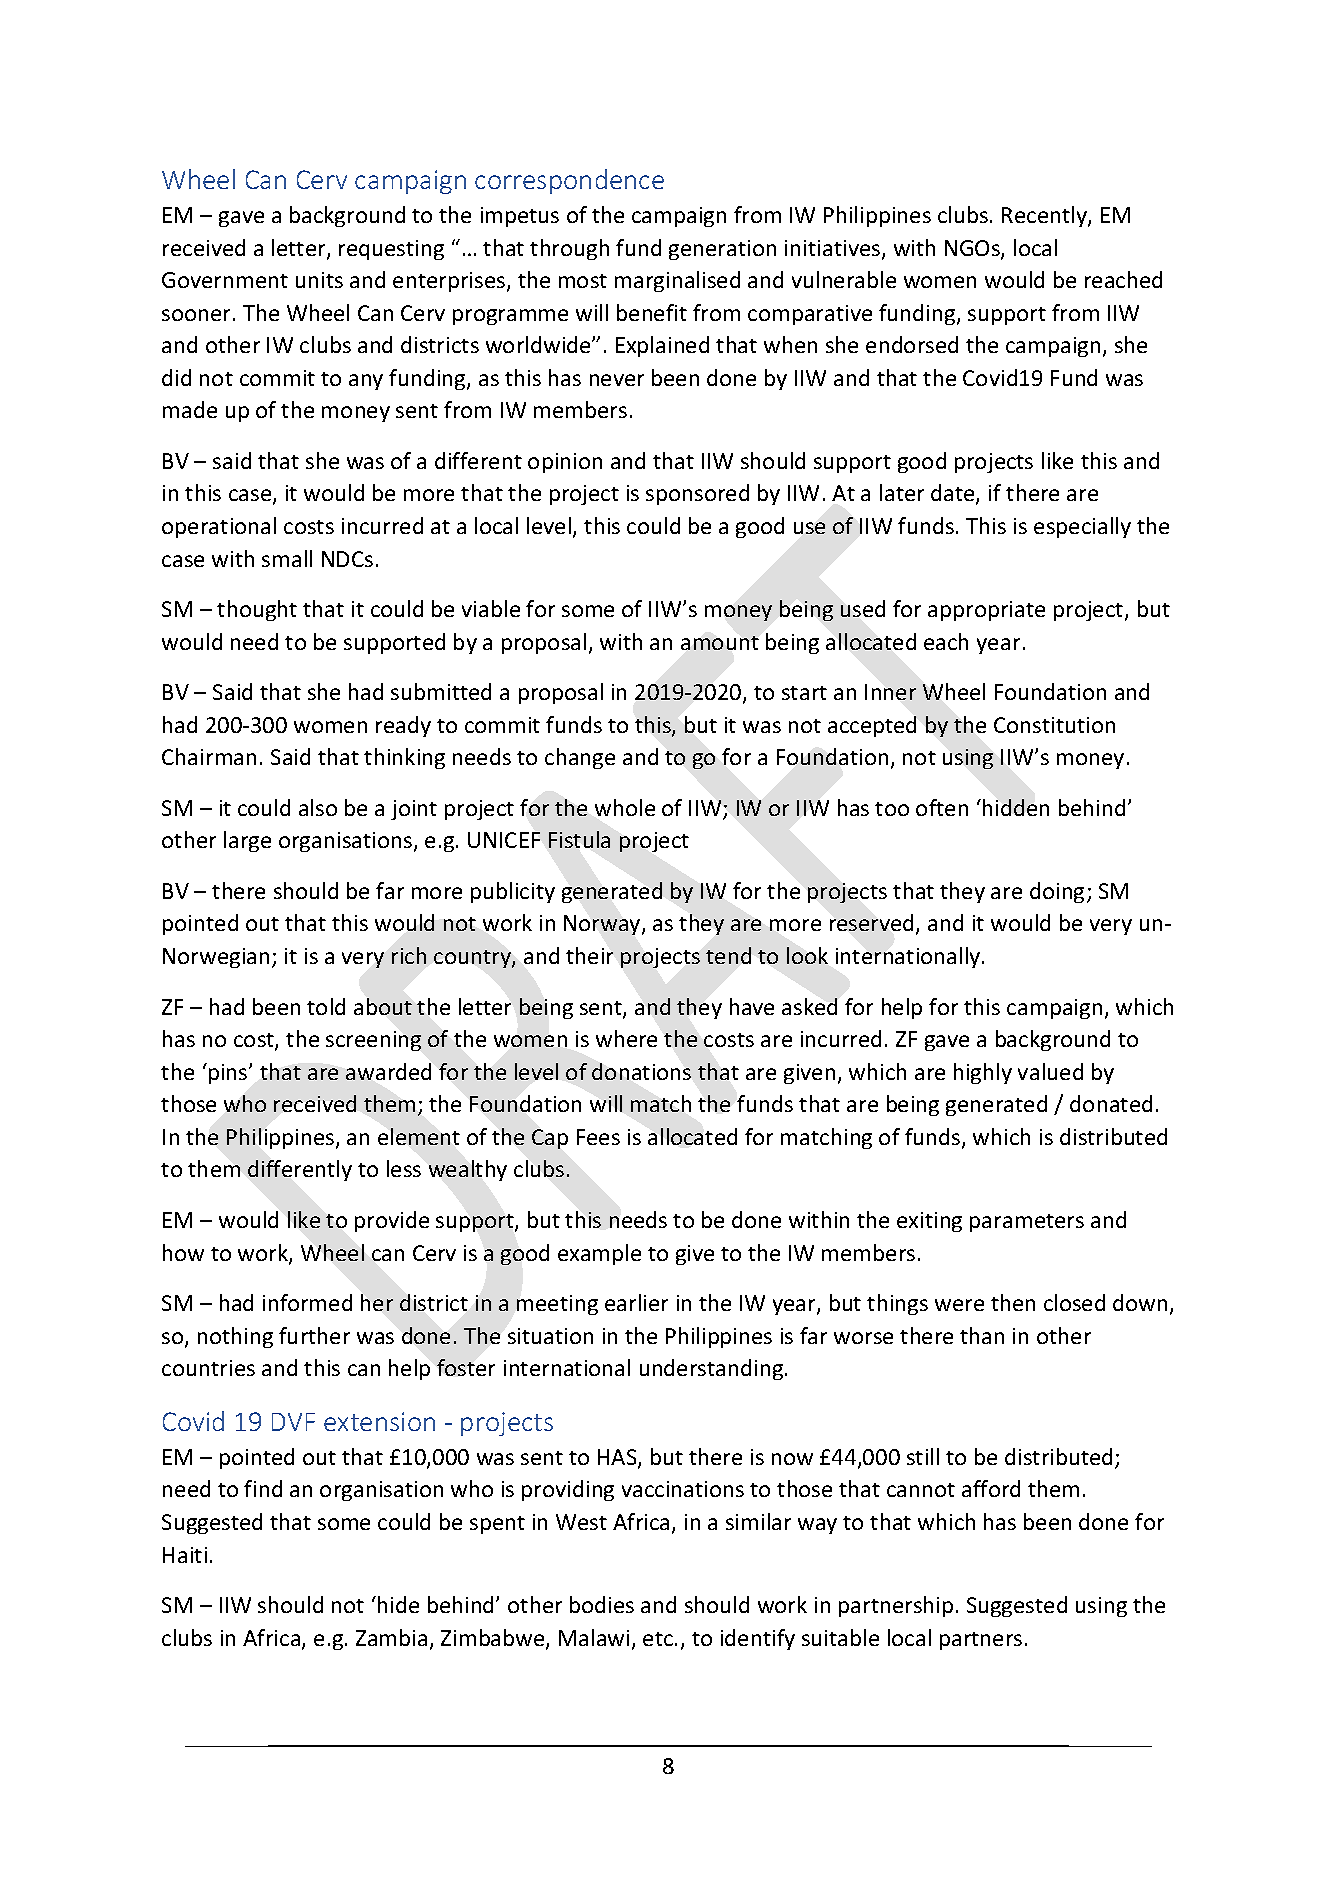  I want to click on large, so click(247, 841).
